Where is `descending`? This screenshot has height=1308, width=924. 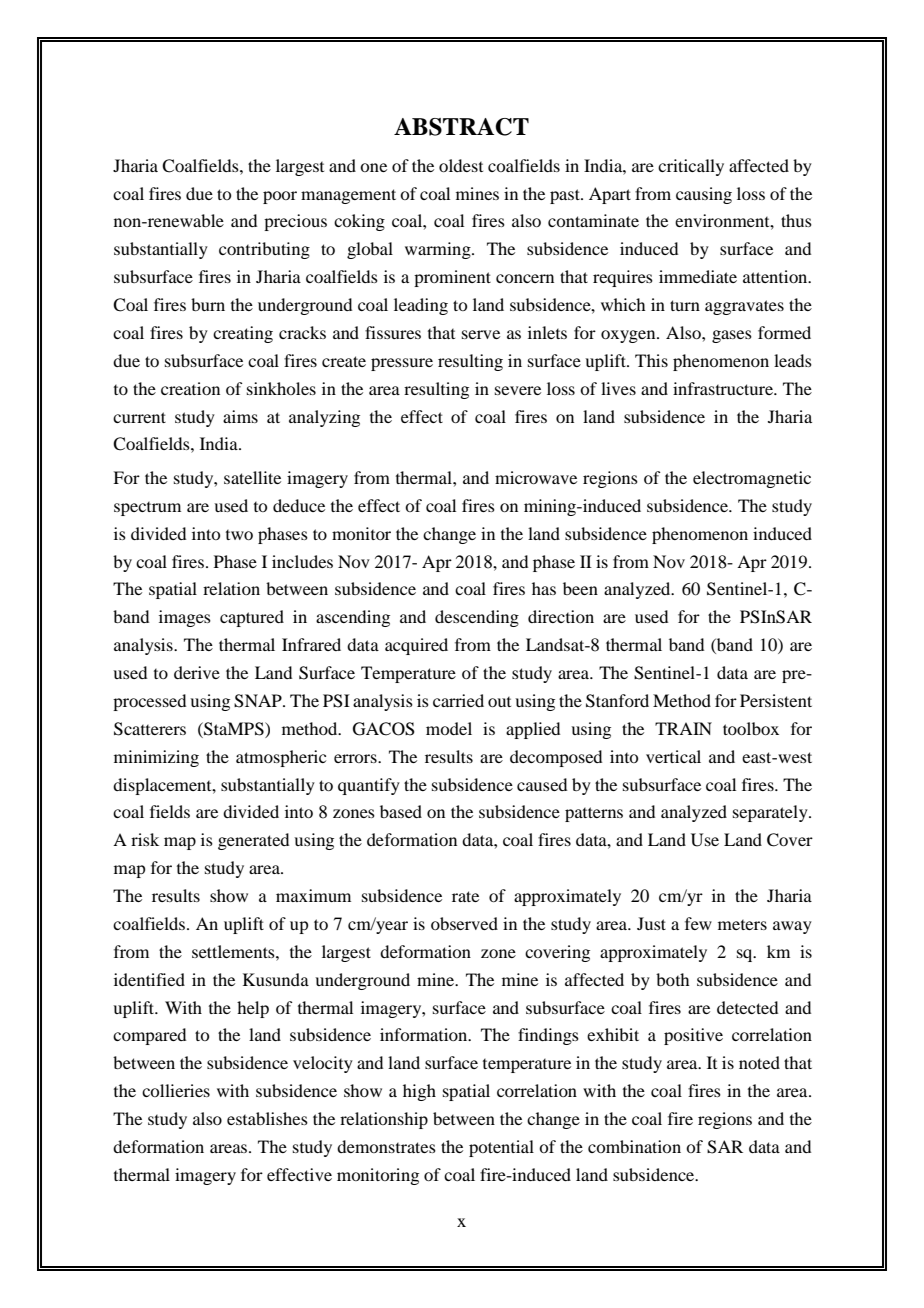 descending is located at coordinates (477, 618).
